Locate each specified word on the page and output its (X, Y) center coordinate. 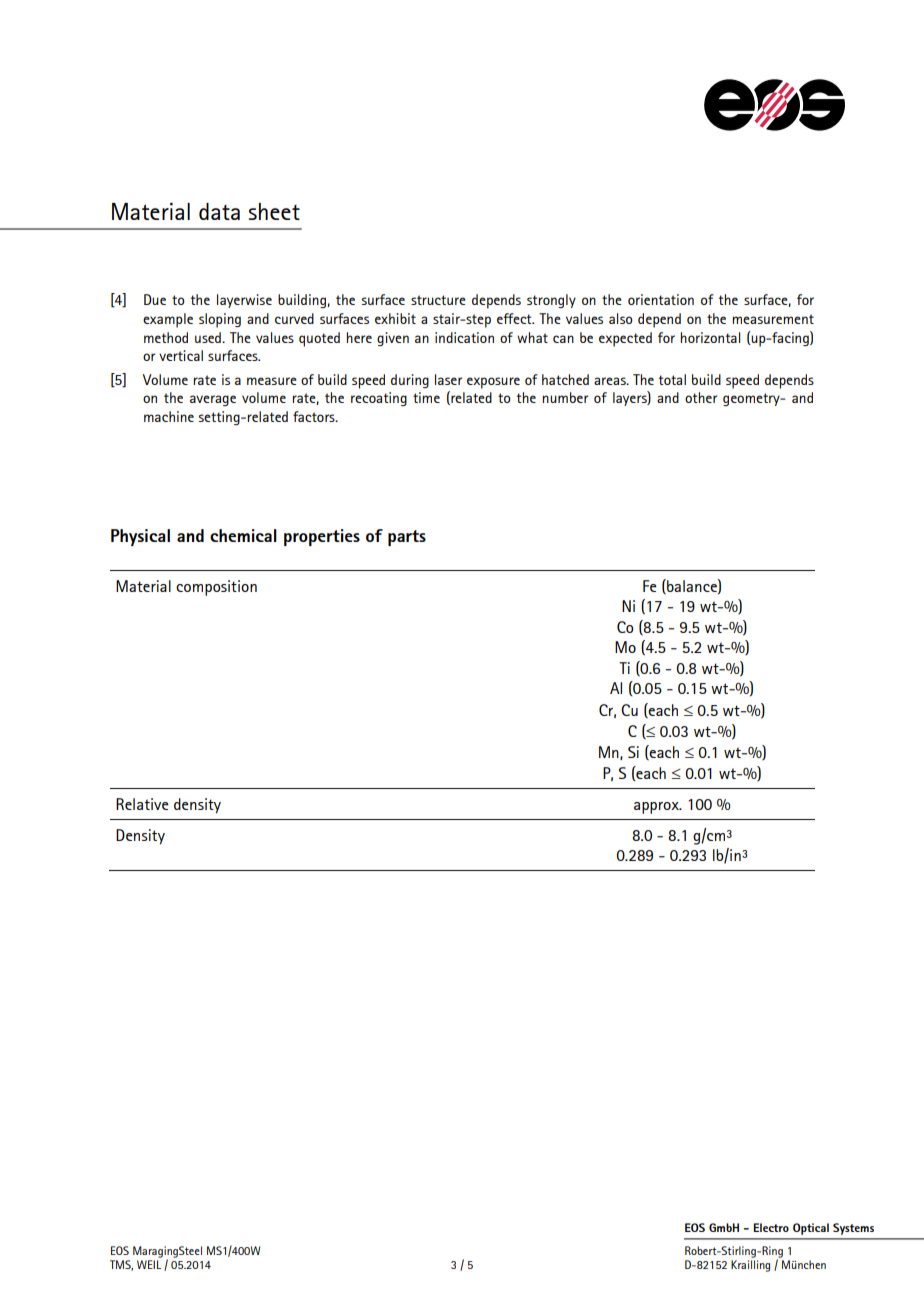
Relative (142, 804)
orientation (661, 299)
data (219, 211)
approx (657, 808)
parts (407, 538)
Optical (811, 1229)
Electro (771, 1227)
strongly (551, 301)
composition (216, 588)
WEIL (149, 1264)
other (701, 397)
